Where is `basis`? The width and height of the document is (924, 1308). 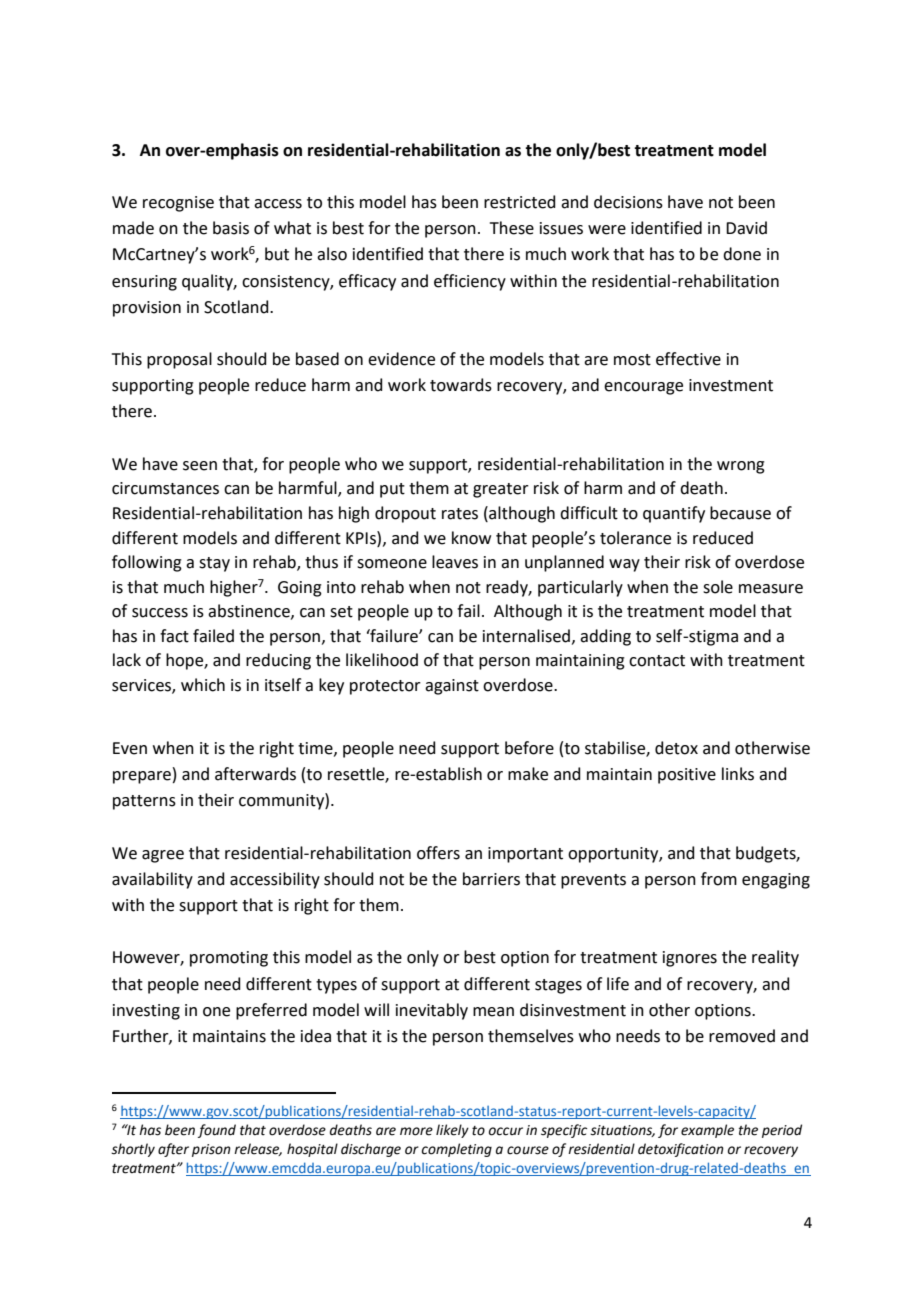
basis is located at coordinates (231, 228).
